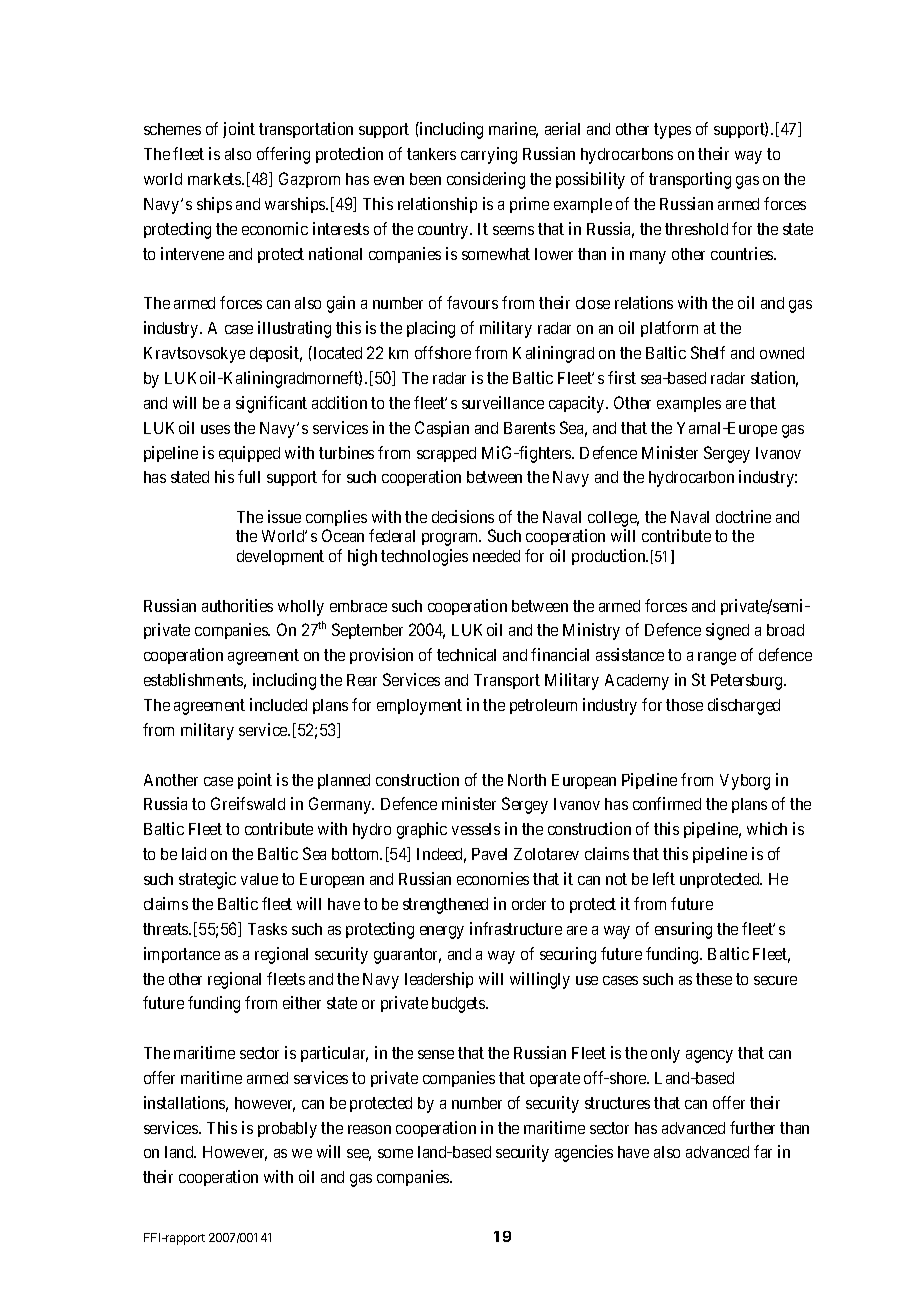  Describe the element at coordinates (672, 131) in the image. I see `types` at that location.
